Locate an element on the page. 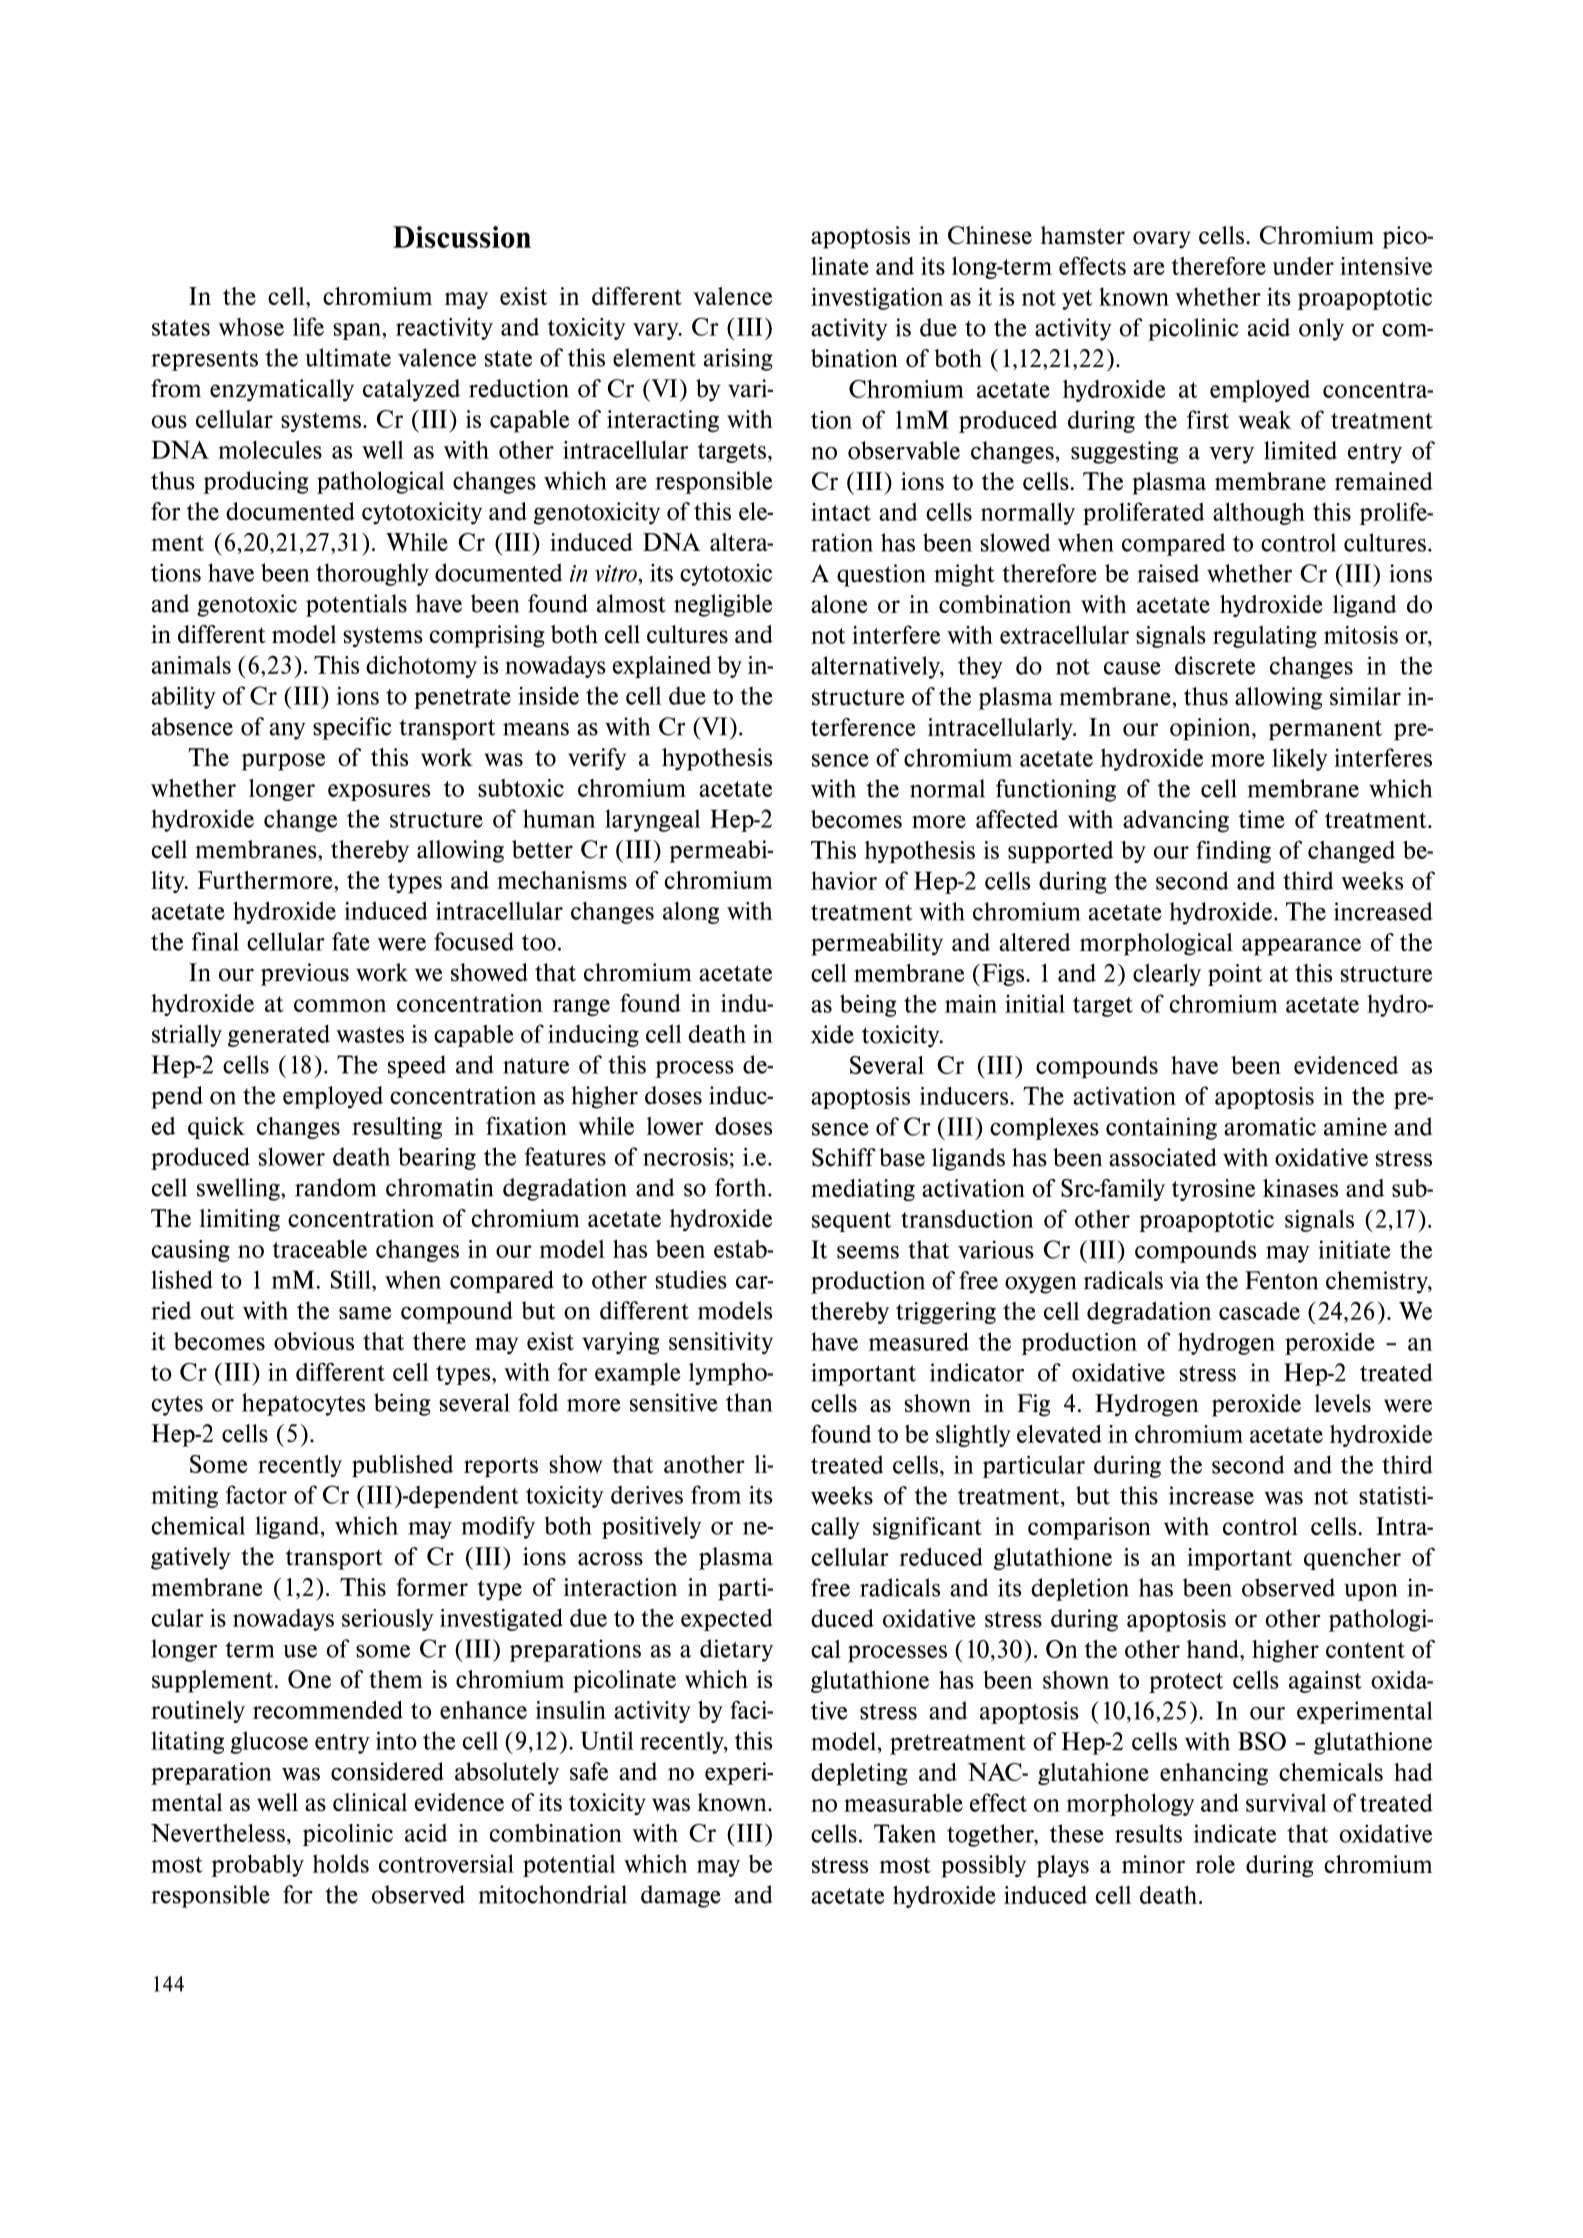  holds is located at coordinates (340, 1863).
